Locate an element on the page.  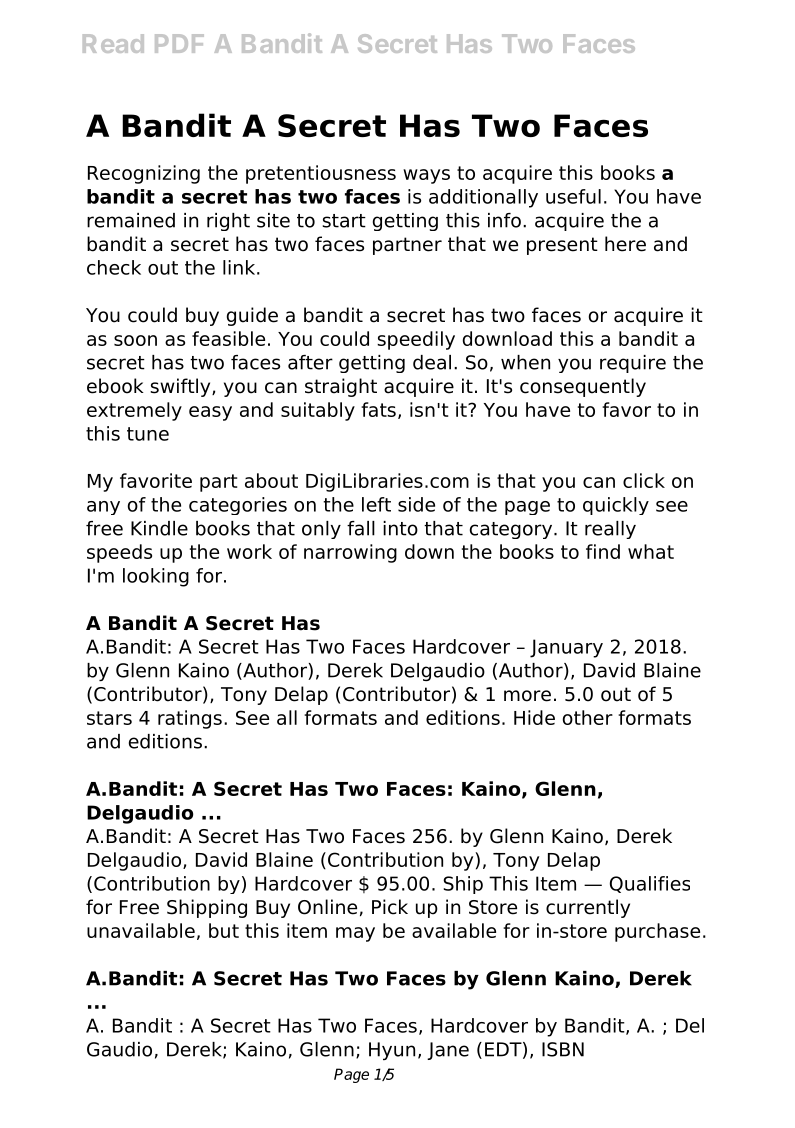
Kindle is located at coordinates (159, 528).
